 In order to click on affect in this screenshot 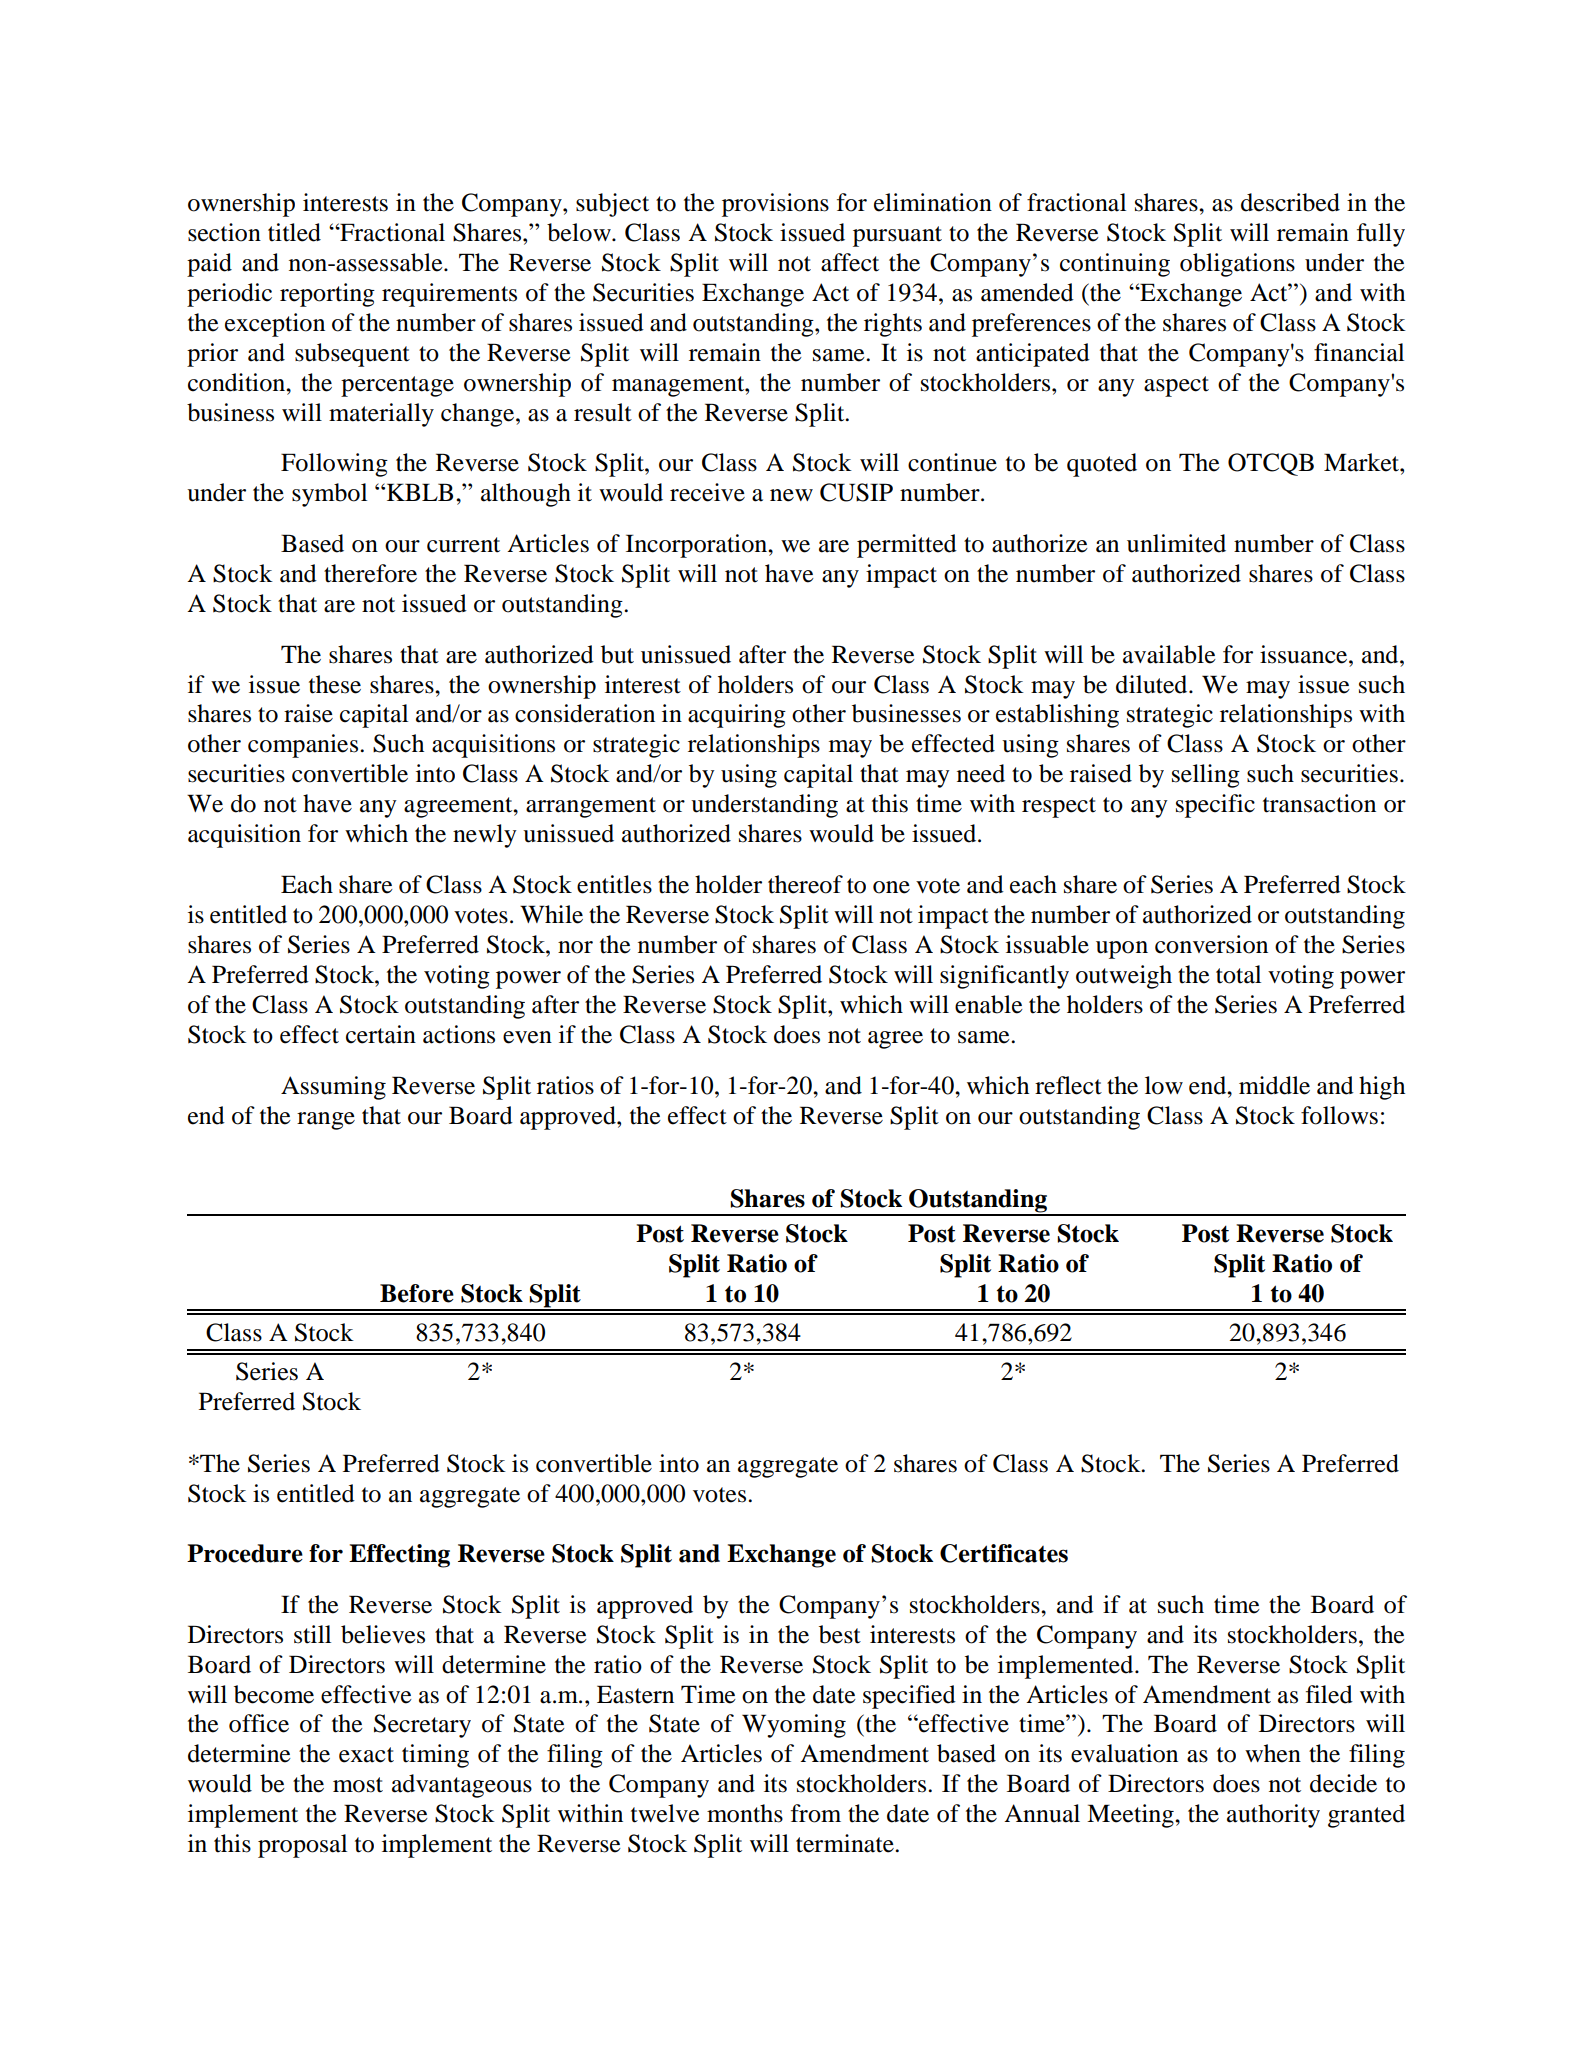, I will do `click(850, 262)`.
